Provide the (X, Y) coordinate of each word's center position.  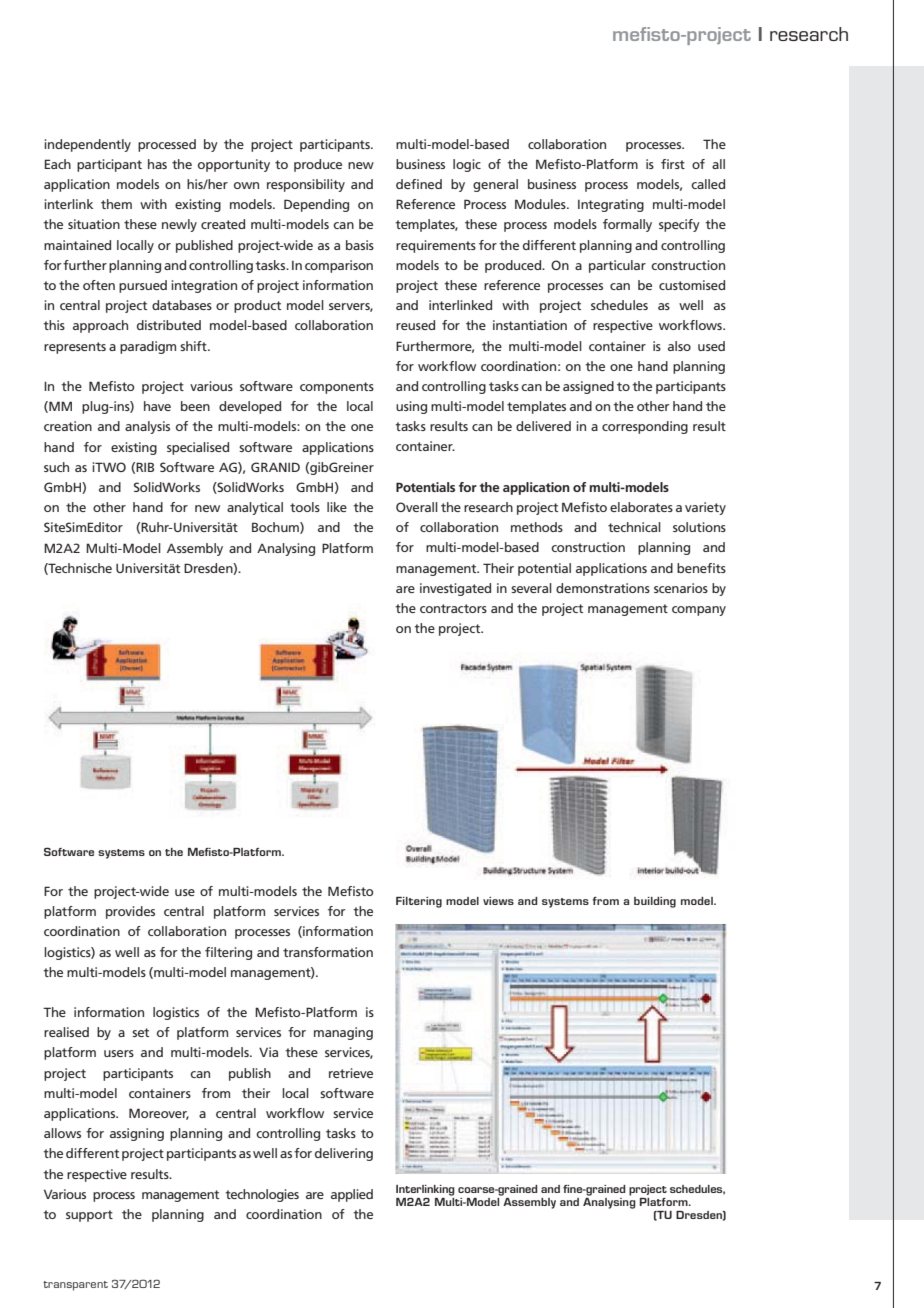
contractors (453, 608)
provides (130, 912)
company (699, 611)
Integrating (611, 205)
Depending (316, 205)
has (157, 164)
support (89, 1216)
